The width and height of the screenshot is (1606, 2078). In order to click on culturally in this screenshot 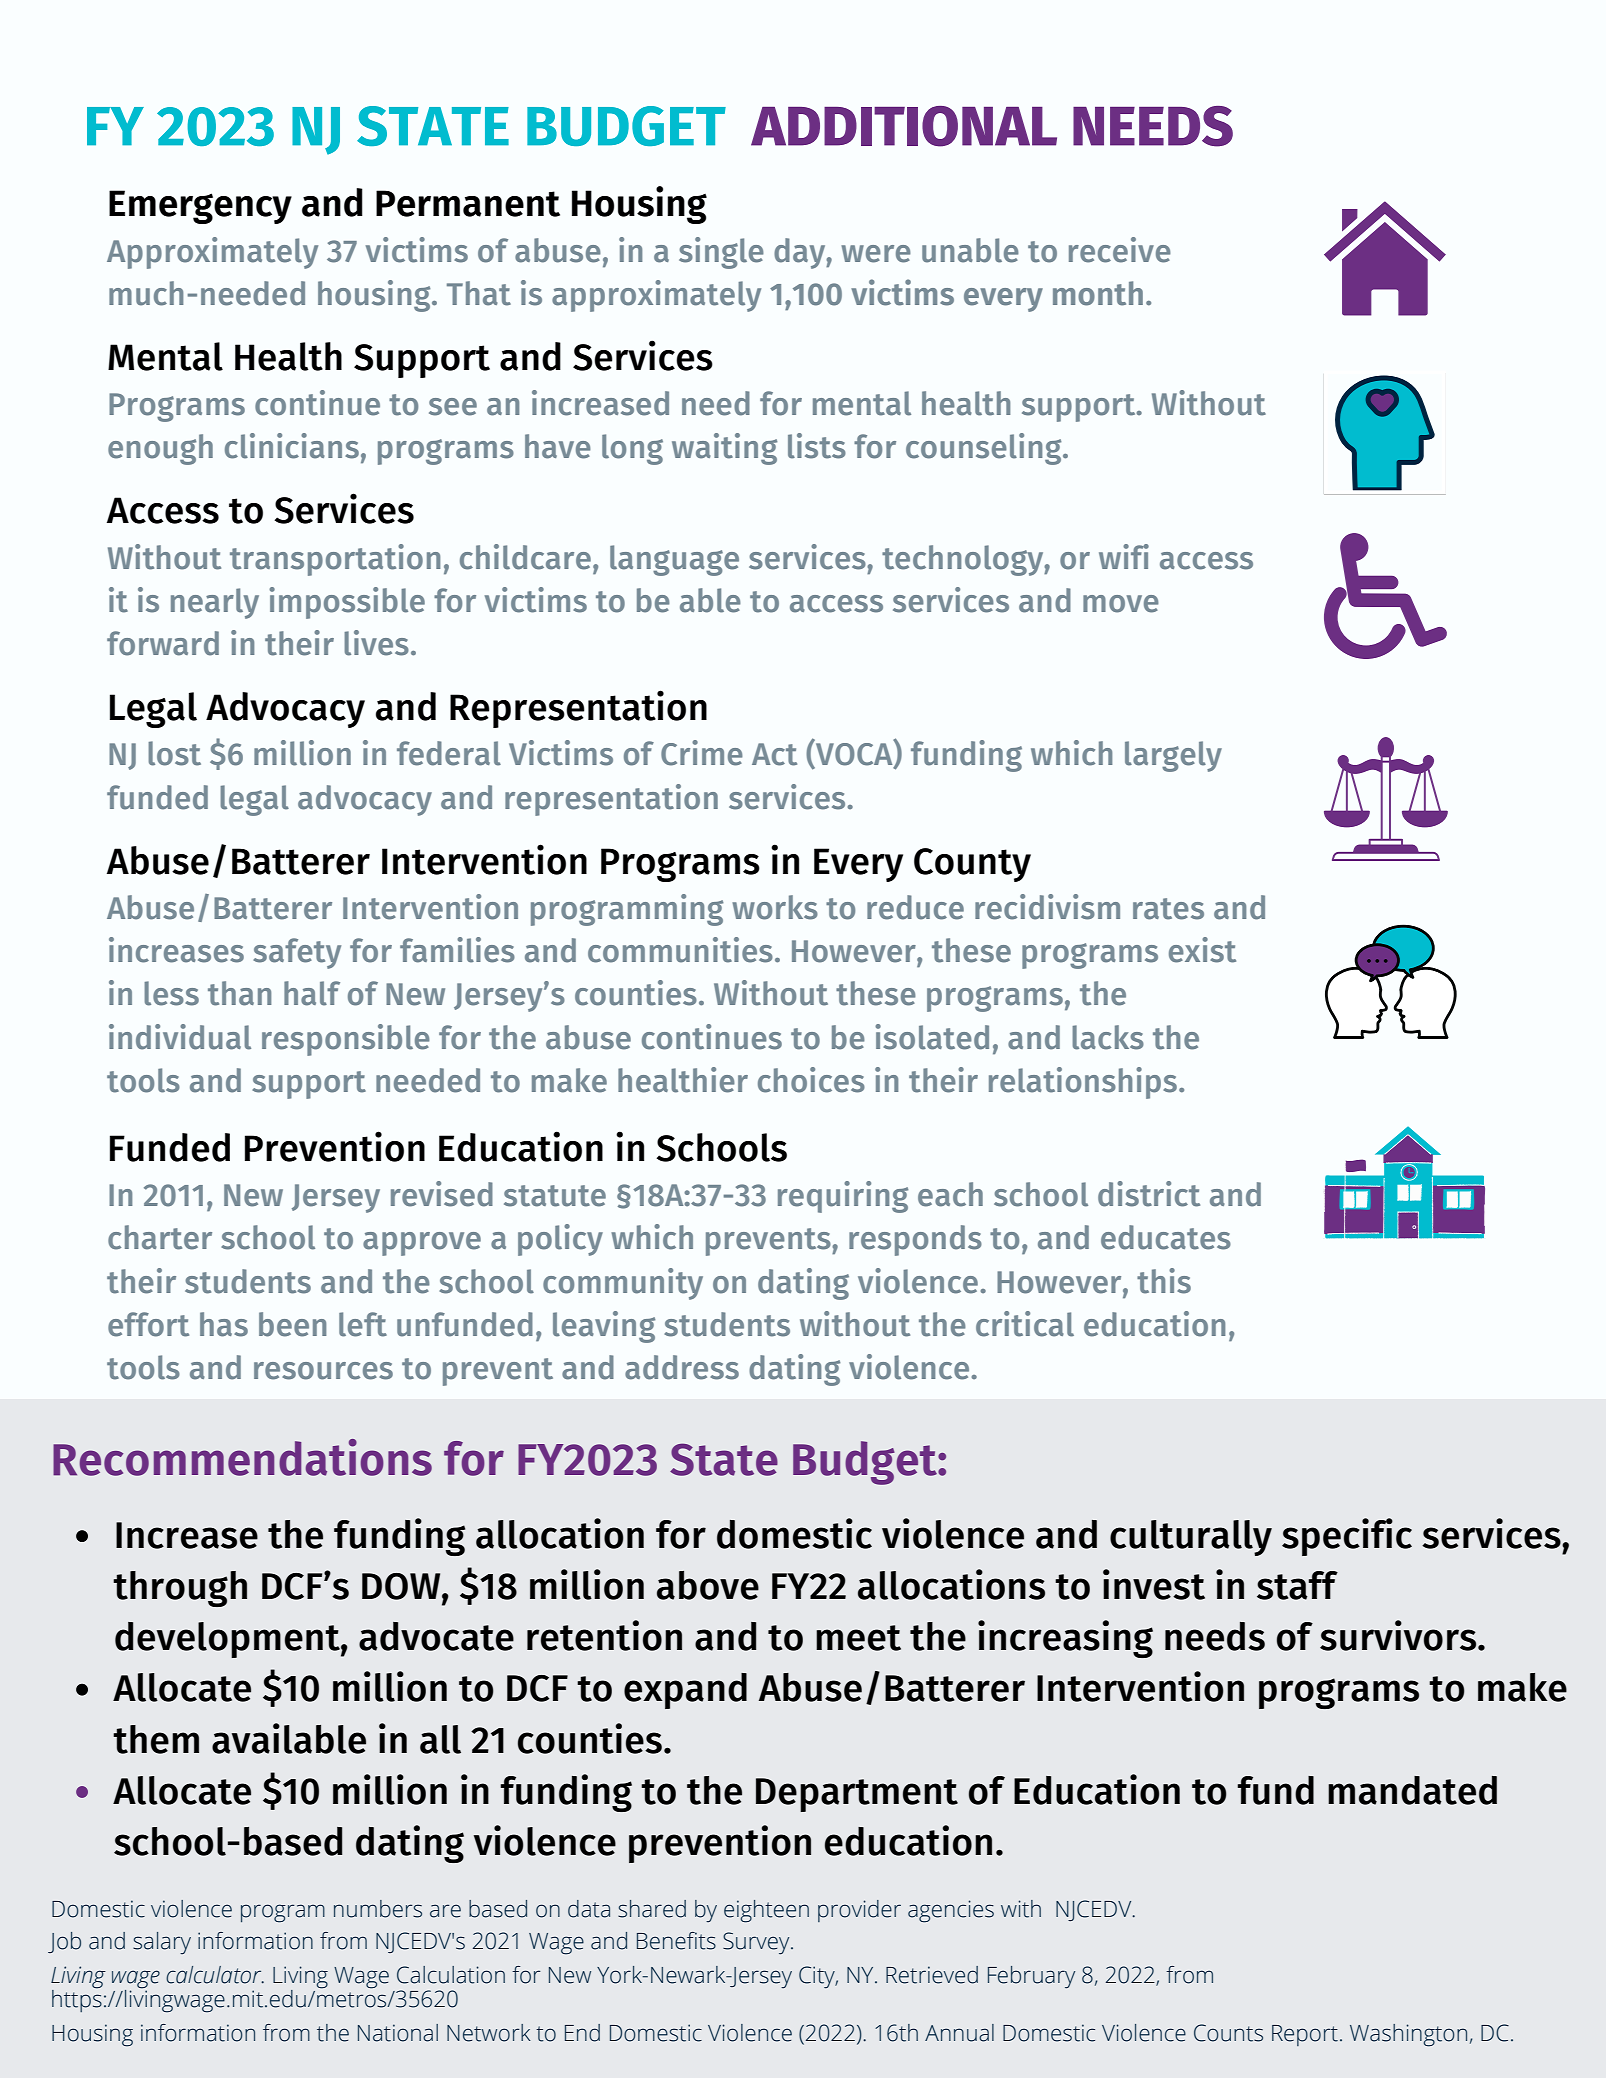, I will do `click(1191, 1538)`.
